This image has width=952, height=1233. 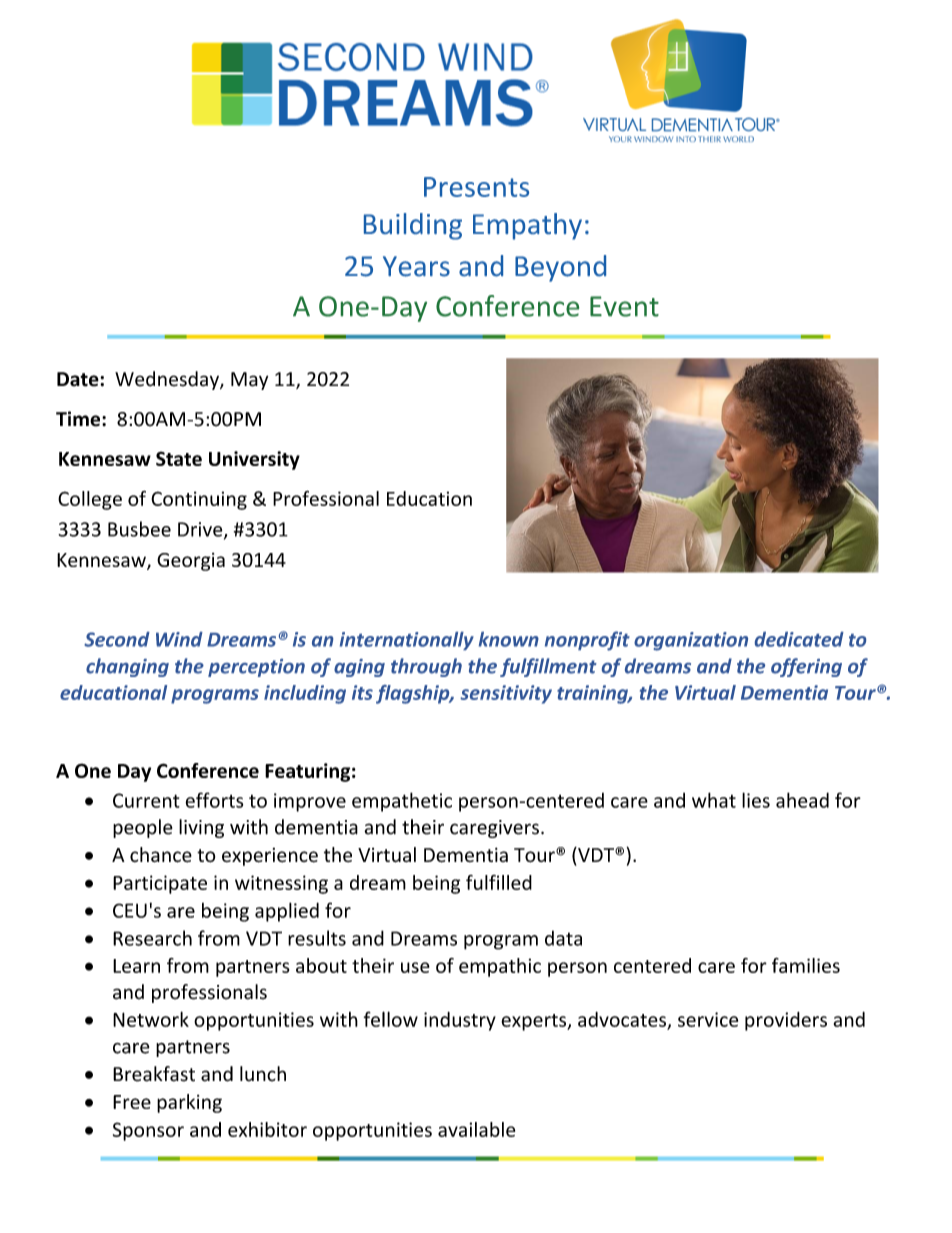 What do you see at coordinates (179, 639) in the image?
I see `Wind` at bounding box center [179, 639].
